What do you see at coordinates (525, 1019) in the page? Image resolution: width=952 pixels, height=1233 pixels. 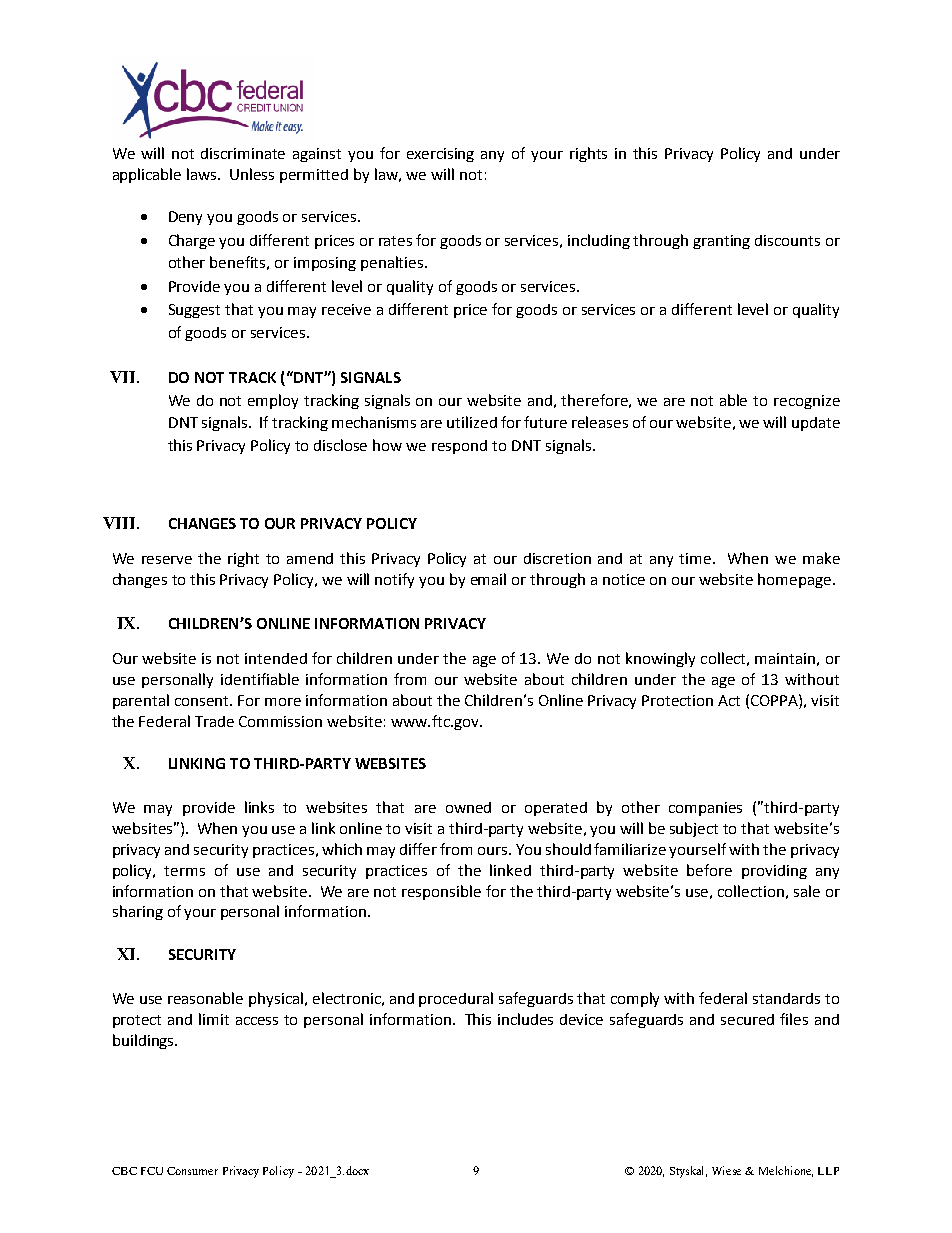 I see `includes` at bounding box center [525, 1019].
